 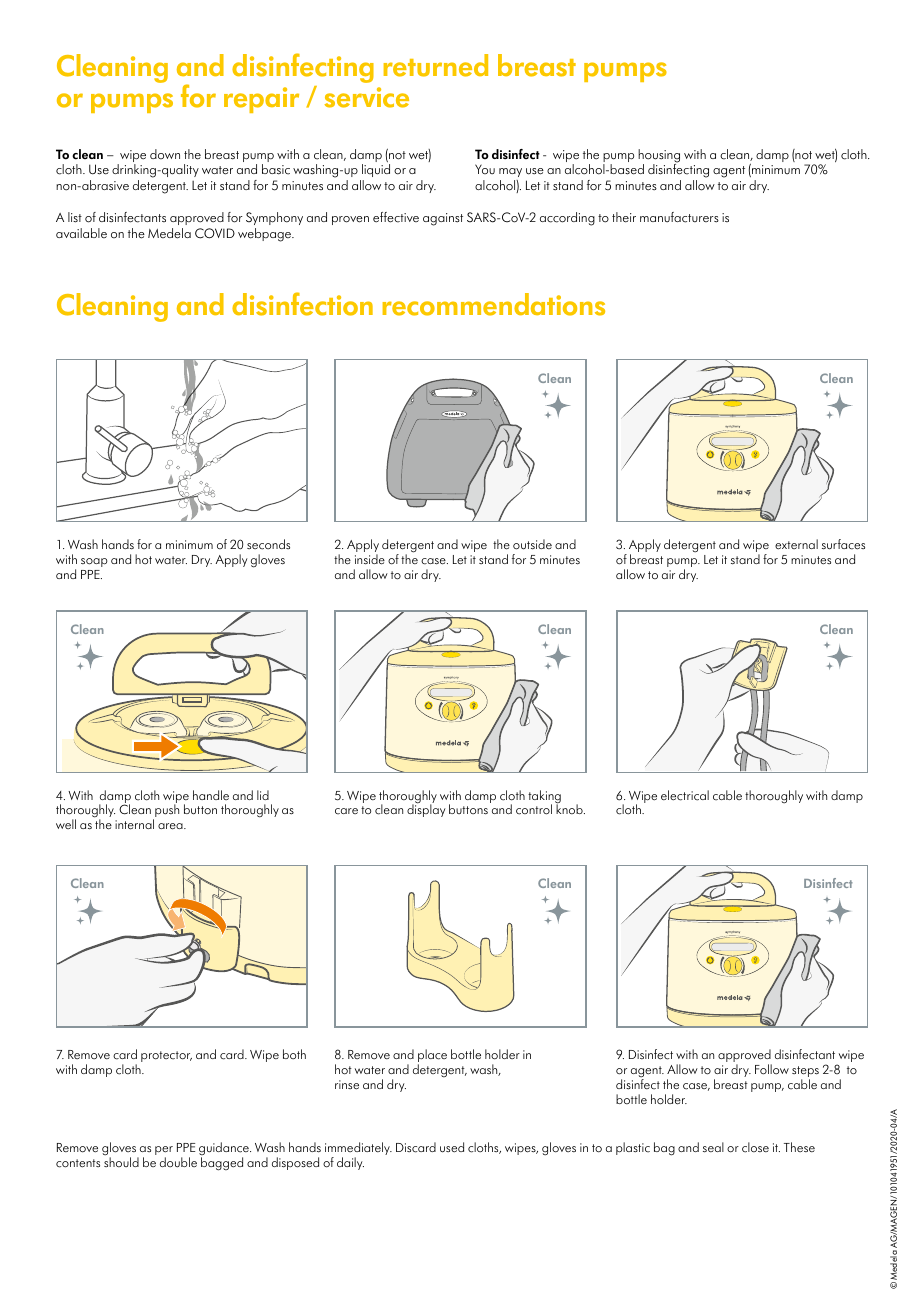 I want to click on housing, so click(x=659, y=157).
